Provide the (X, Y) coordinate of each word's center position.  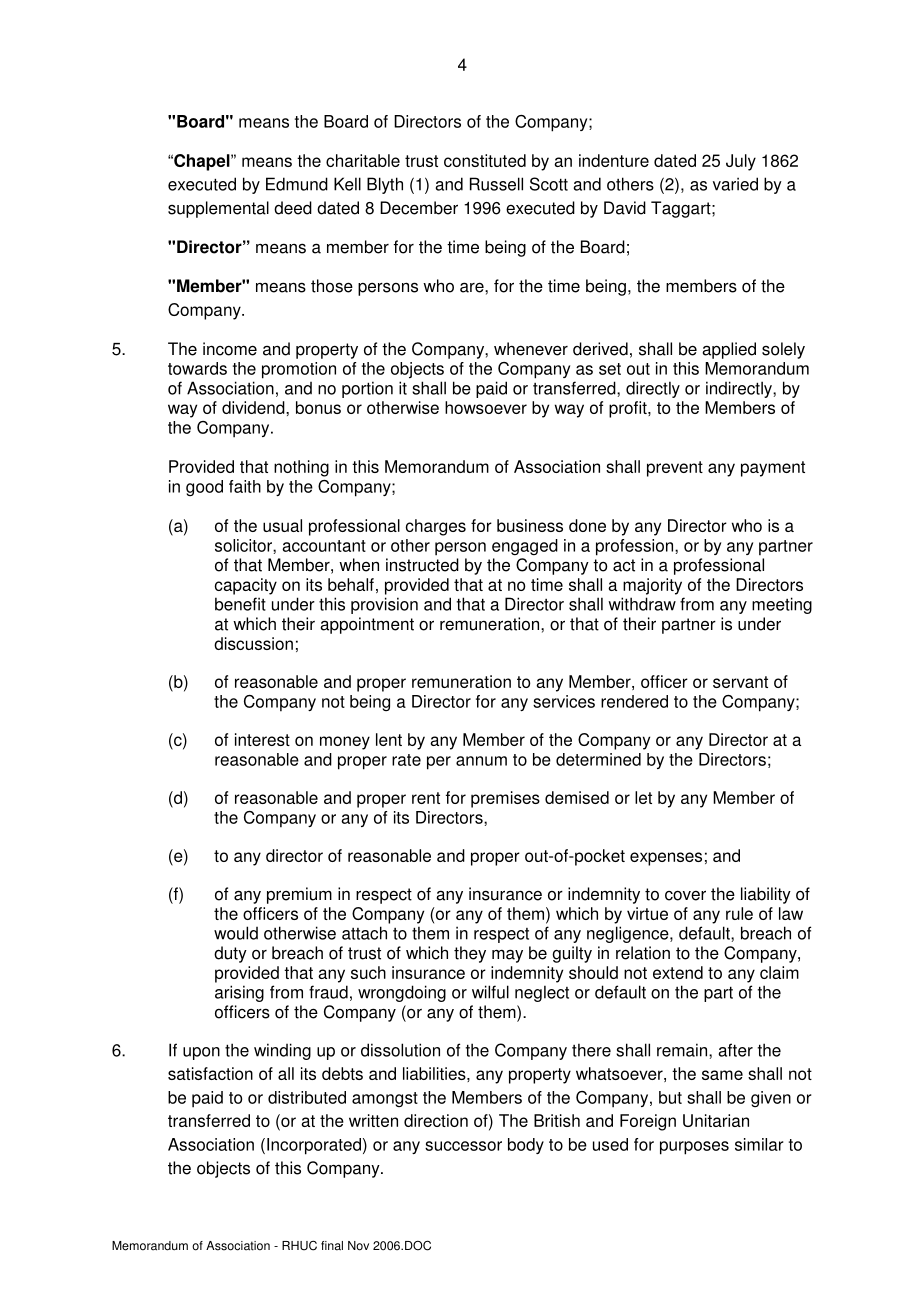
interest (262, 739)
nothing (301, 468)
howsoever (486, 407)
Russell (496, 184)
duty (230, 954)
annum (481, 761)
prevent (675, 469)
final (332, 1246)
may (507, 956)
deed (293, 208)
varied (735, 184)
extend (678, 972)
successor (463, 1146)
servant (740, 682)
